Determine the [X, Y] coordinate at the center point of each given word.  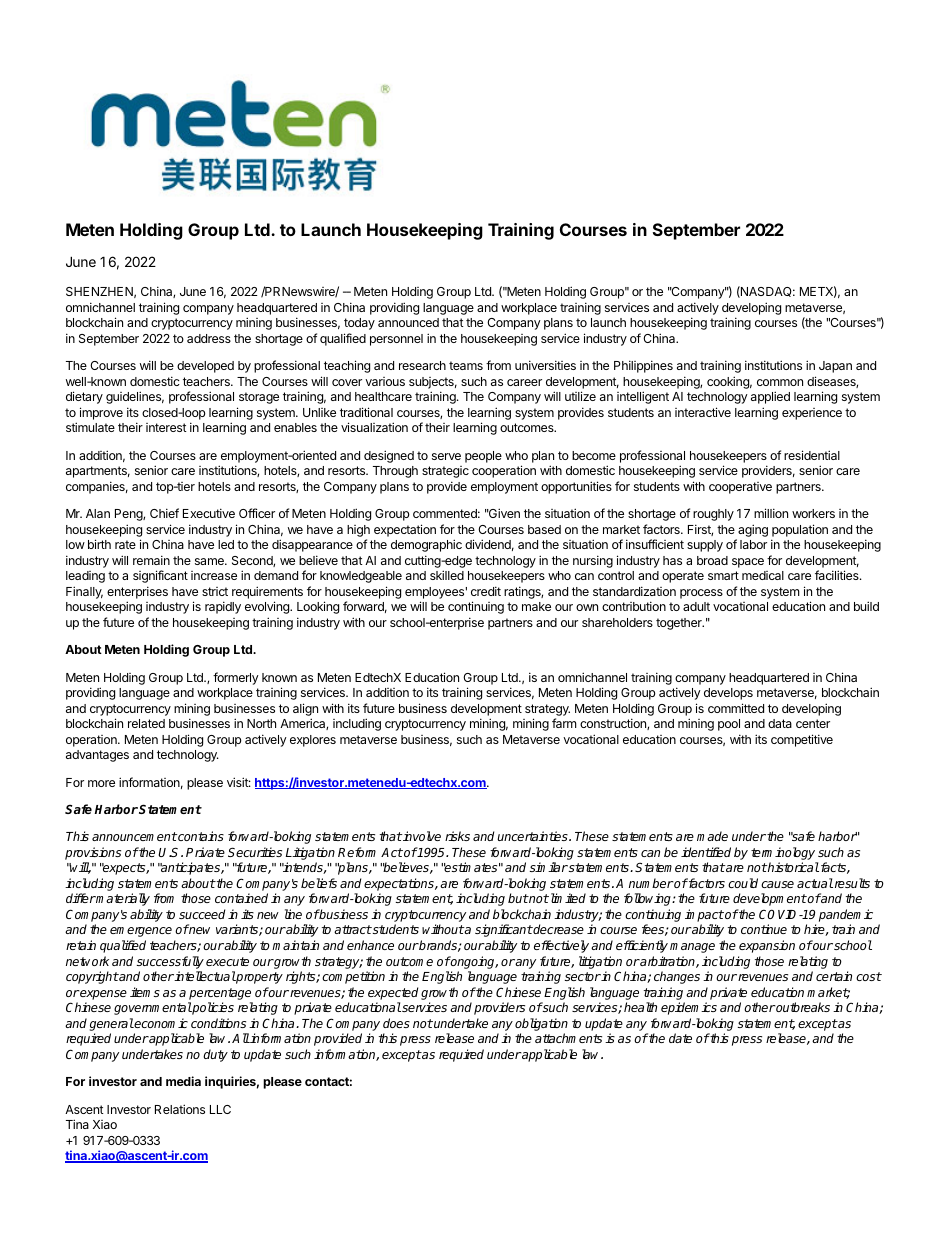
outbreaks [802, 1007]
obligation [541, 1026]
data [780, 723]
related [146, 723]
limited [567, 898]
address [209, 338]
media [183, 1081]
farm [564, 723]
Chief [164, 513]
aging [753, 530]
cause [777, 884]
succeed [202, 914]
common [780, 382]
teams [466, 365]
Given [503, 513]
